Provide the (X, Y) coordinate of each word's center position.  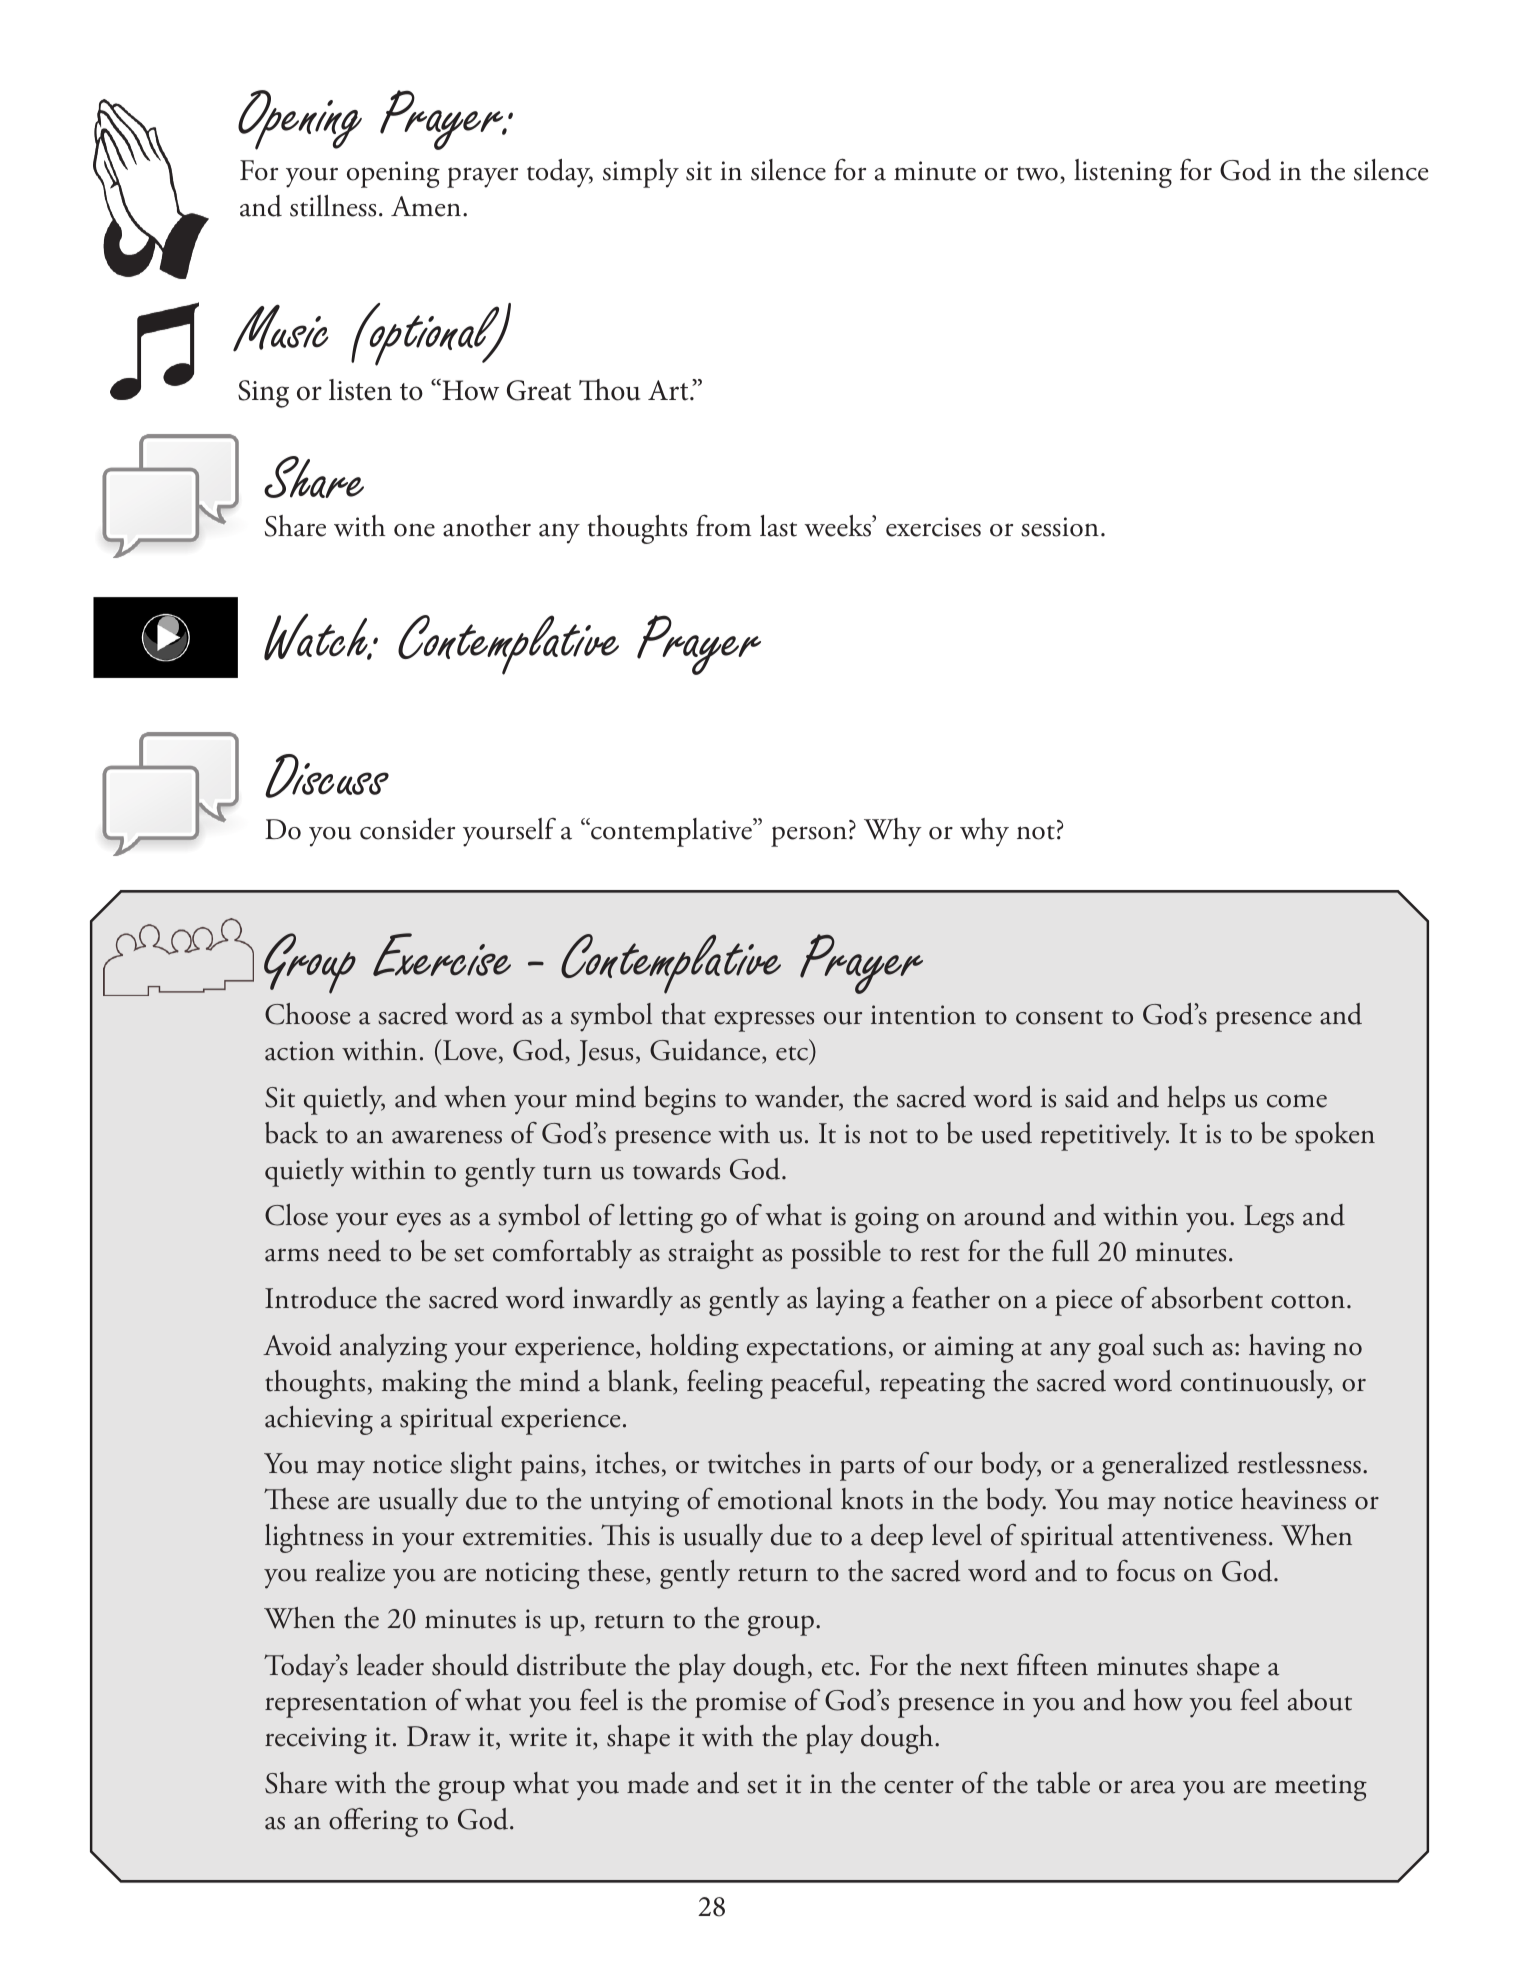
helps (1196, 1100)
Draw (439, 1736)
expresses (764, 1021)
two (1037, 173)
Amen (426, 206)
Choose (307, 1014)
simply (641, 173)
